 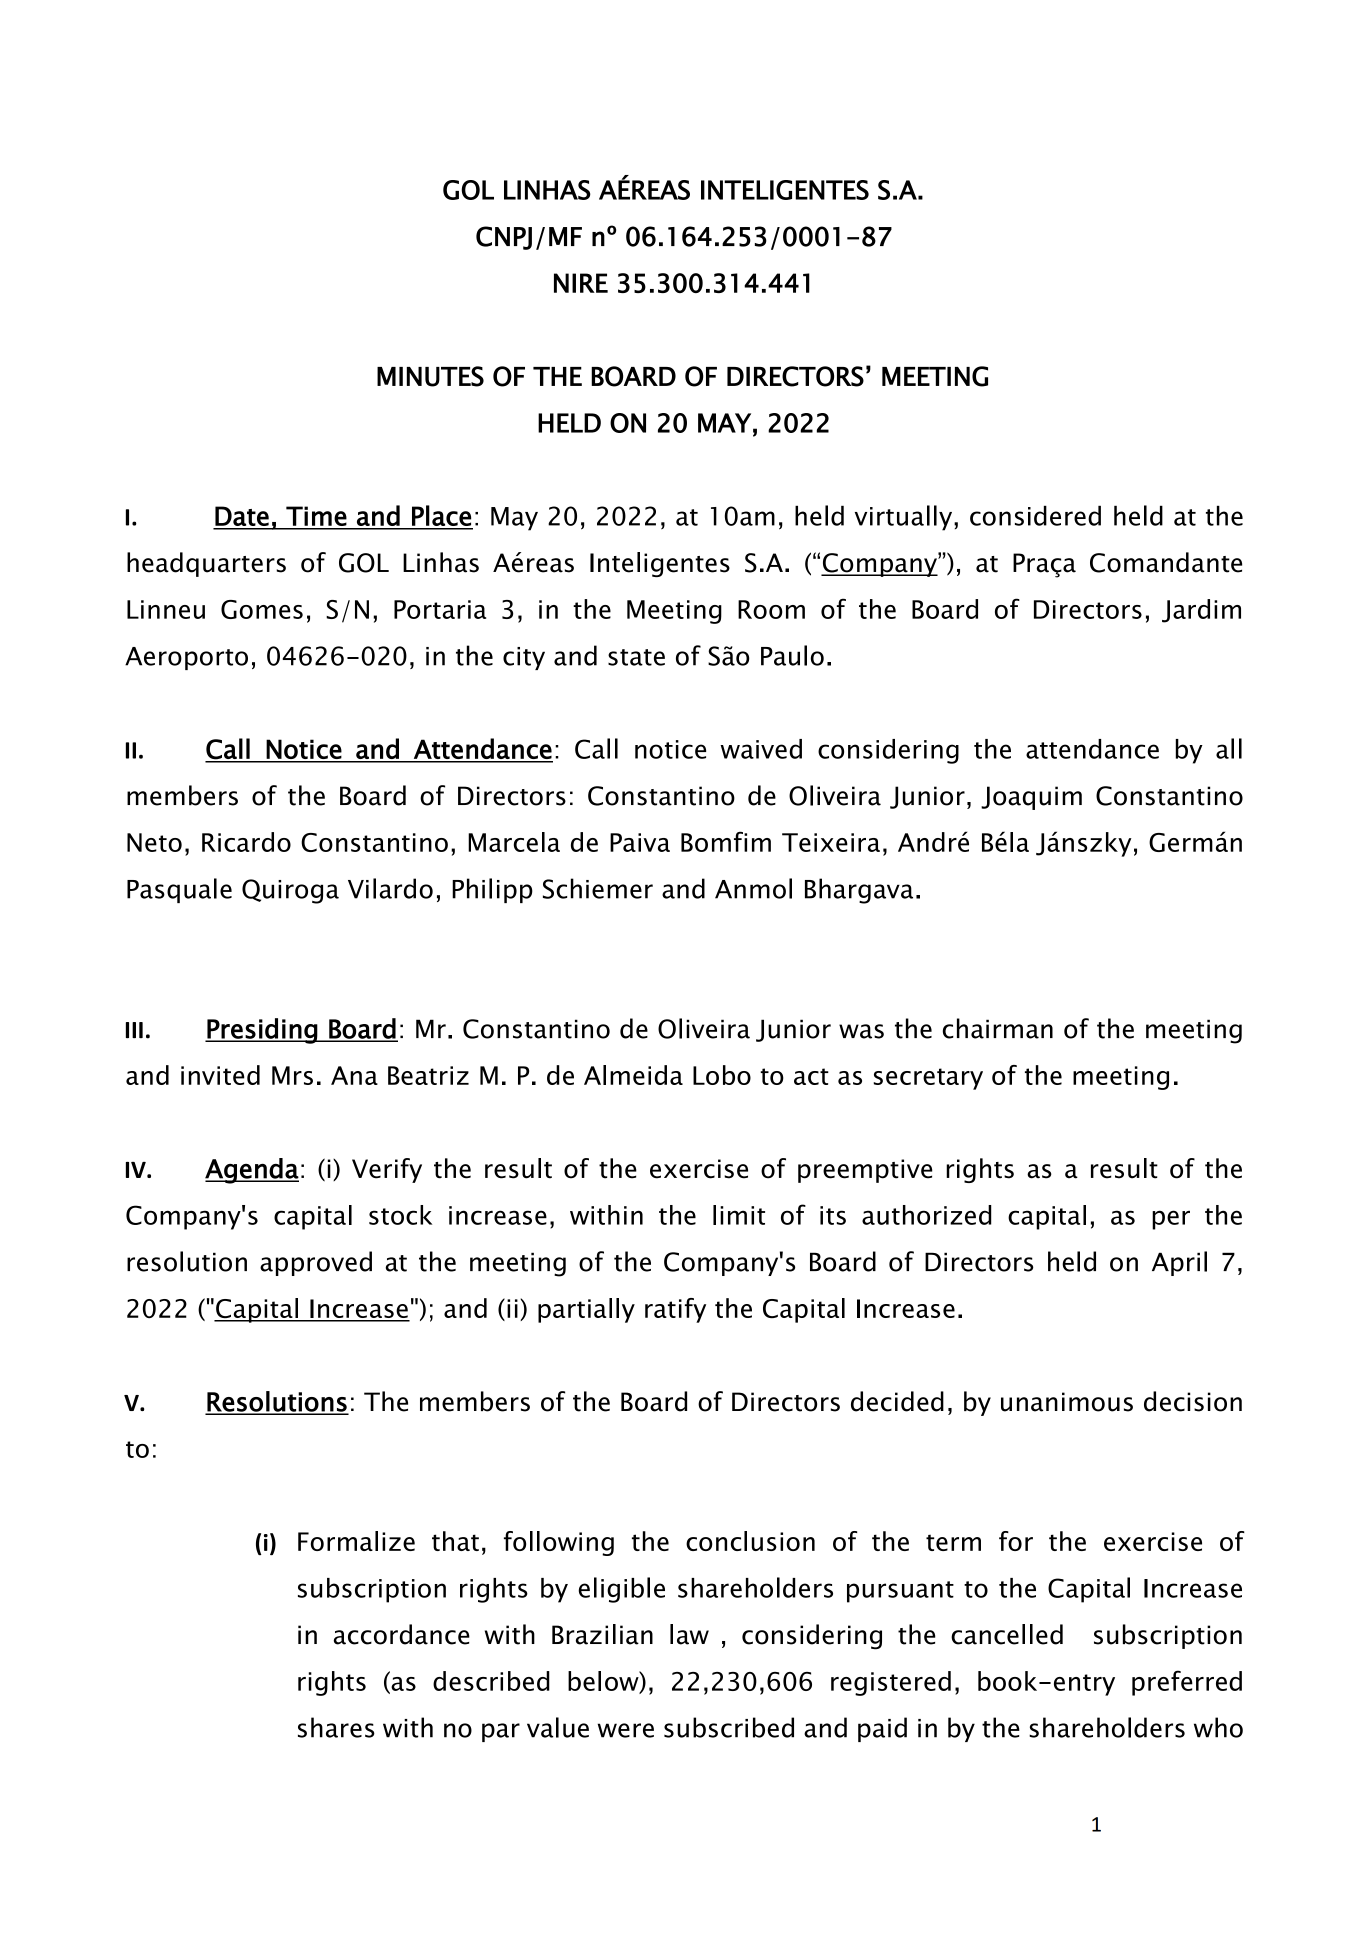 I want to click on MINUTES, so click(x=430, y=376).
